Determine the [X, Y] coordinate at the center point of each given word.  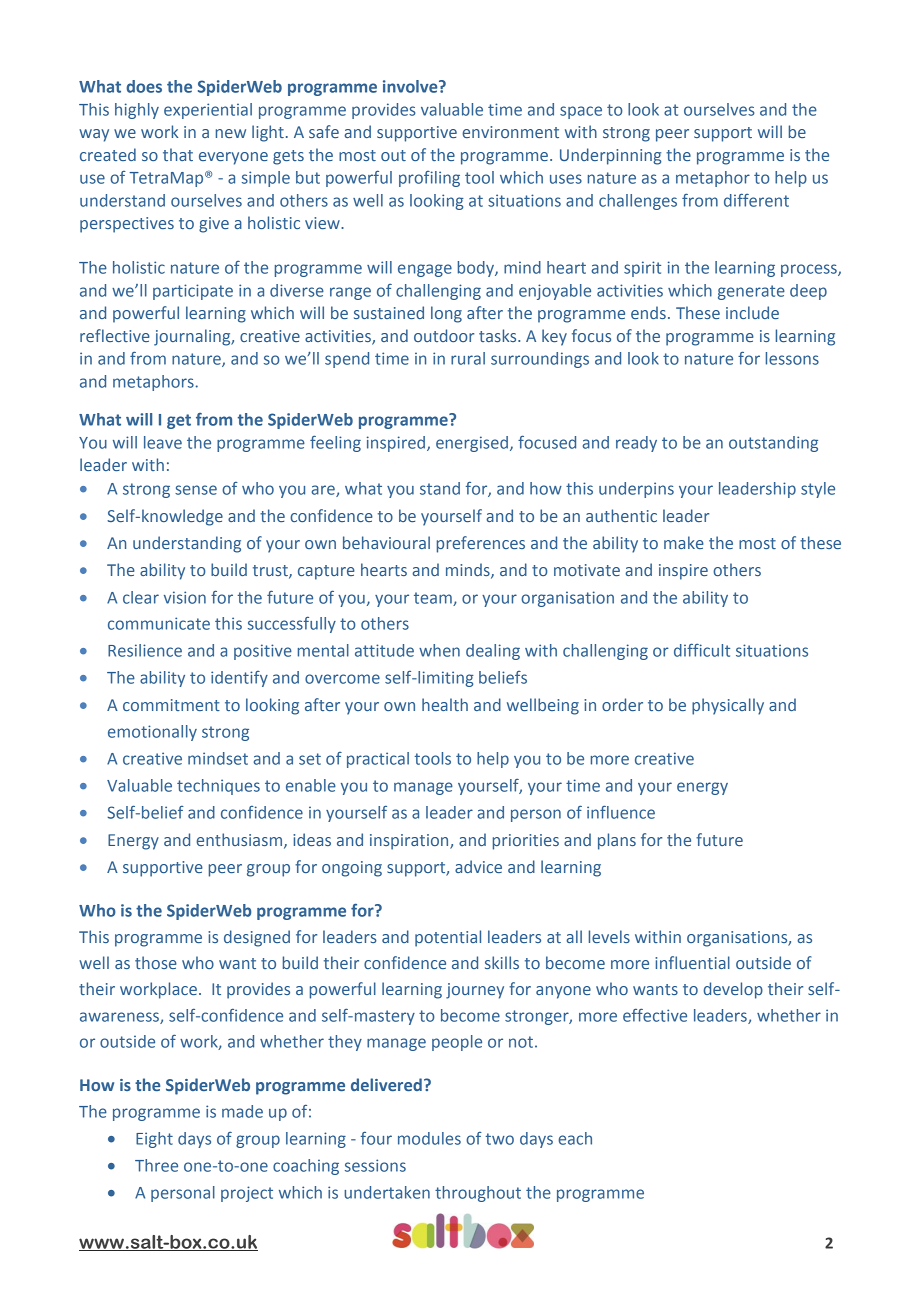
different [756, 200]
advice [478, 866]
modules [429, 1138]
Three [156, 1165]
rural [468, 358]
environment [510, 132]
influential [692, 962]
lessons [792, 358]
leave [163, 442]
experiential [208, 111]
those [156, 962]
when [439, 650]
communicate [159, 623]
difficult [702, 650]
